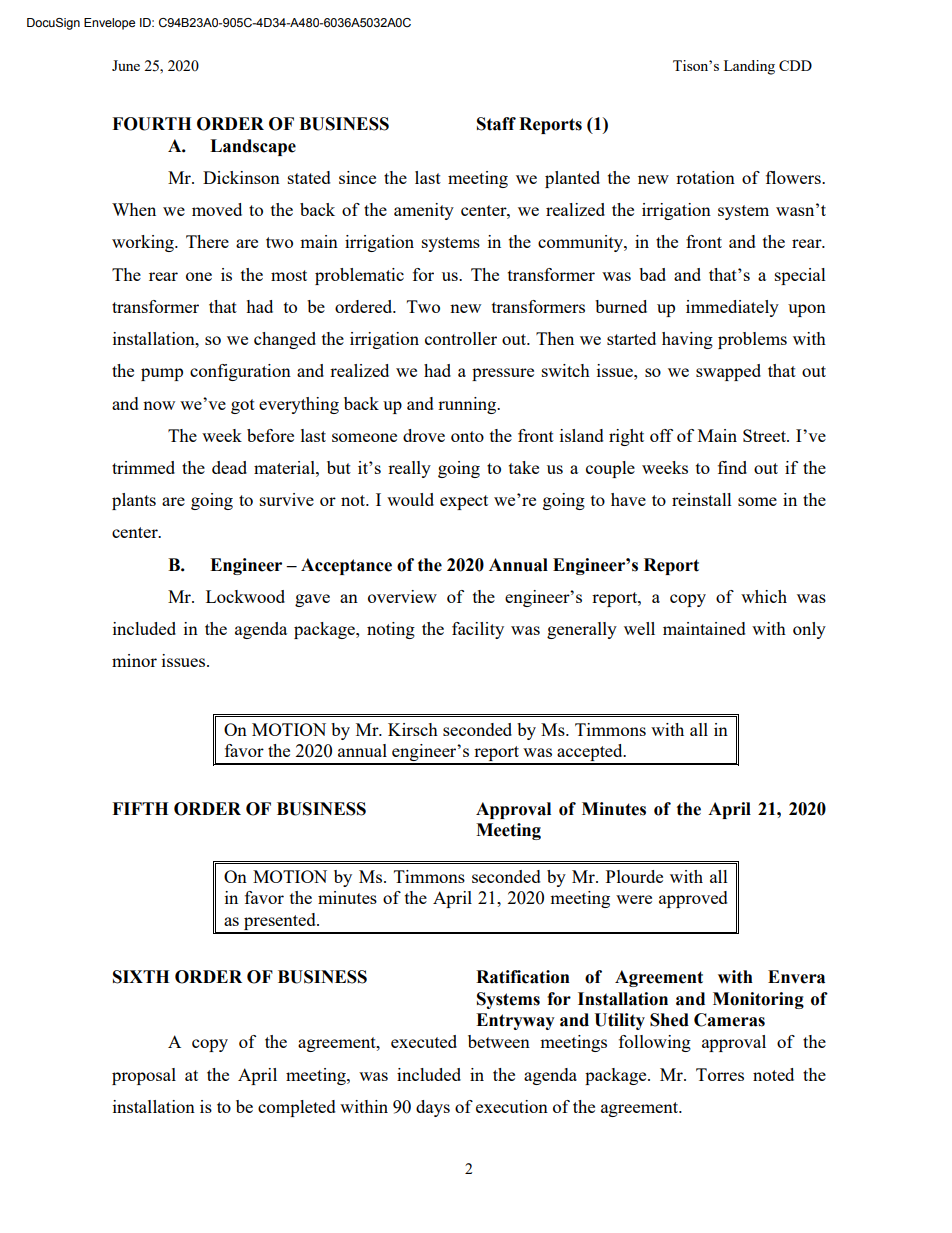 The width and height of the document is (952, 1233). Describe the element at coordinates (151, 124) in the document. I see `FOURTH` at that location.
